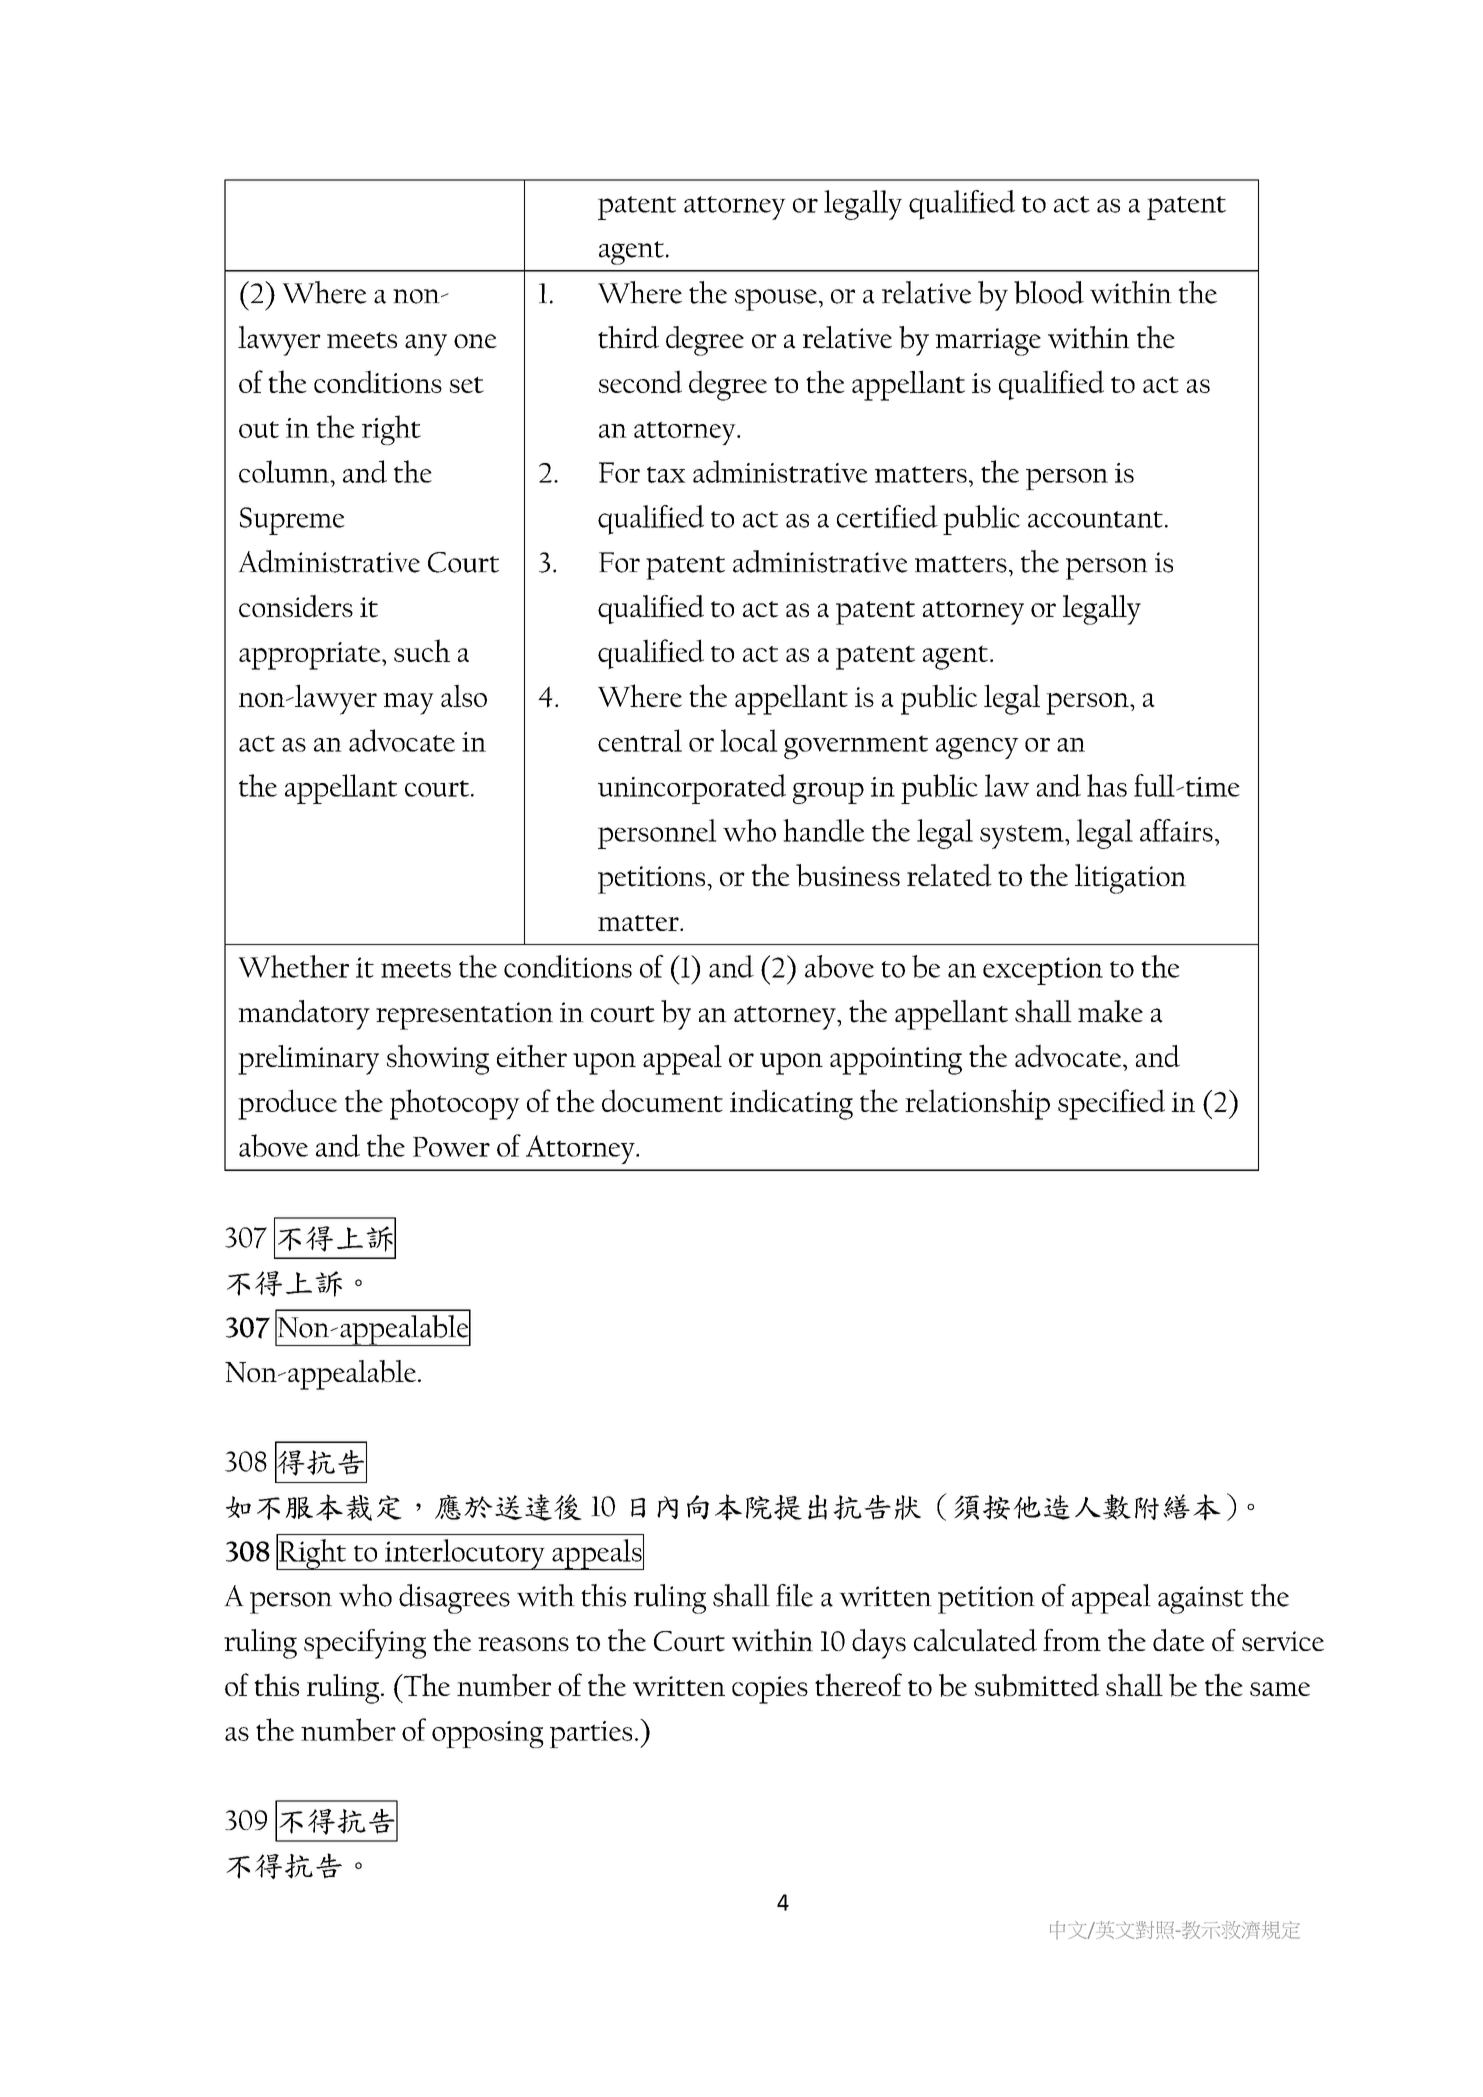 This screenshot has width=1483, height=2097. Describe the element at coordinates (1049, 292) in the screenshot. I see `blood` at that location.
